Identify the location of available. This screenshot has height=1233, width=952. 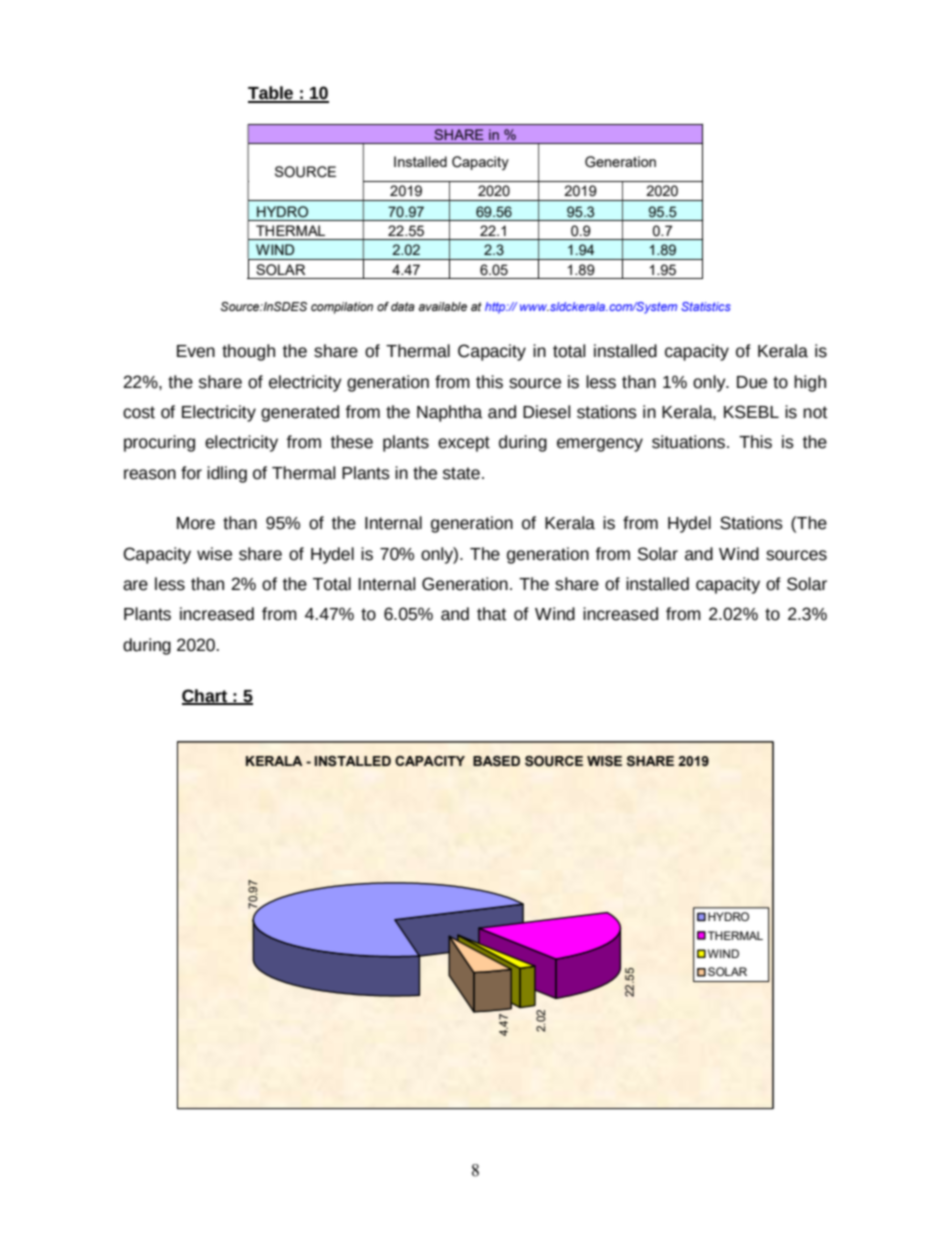
(442, 306).
